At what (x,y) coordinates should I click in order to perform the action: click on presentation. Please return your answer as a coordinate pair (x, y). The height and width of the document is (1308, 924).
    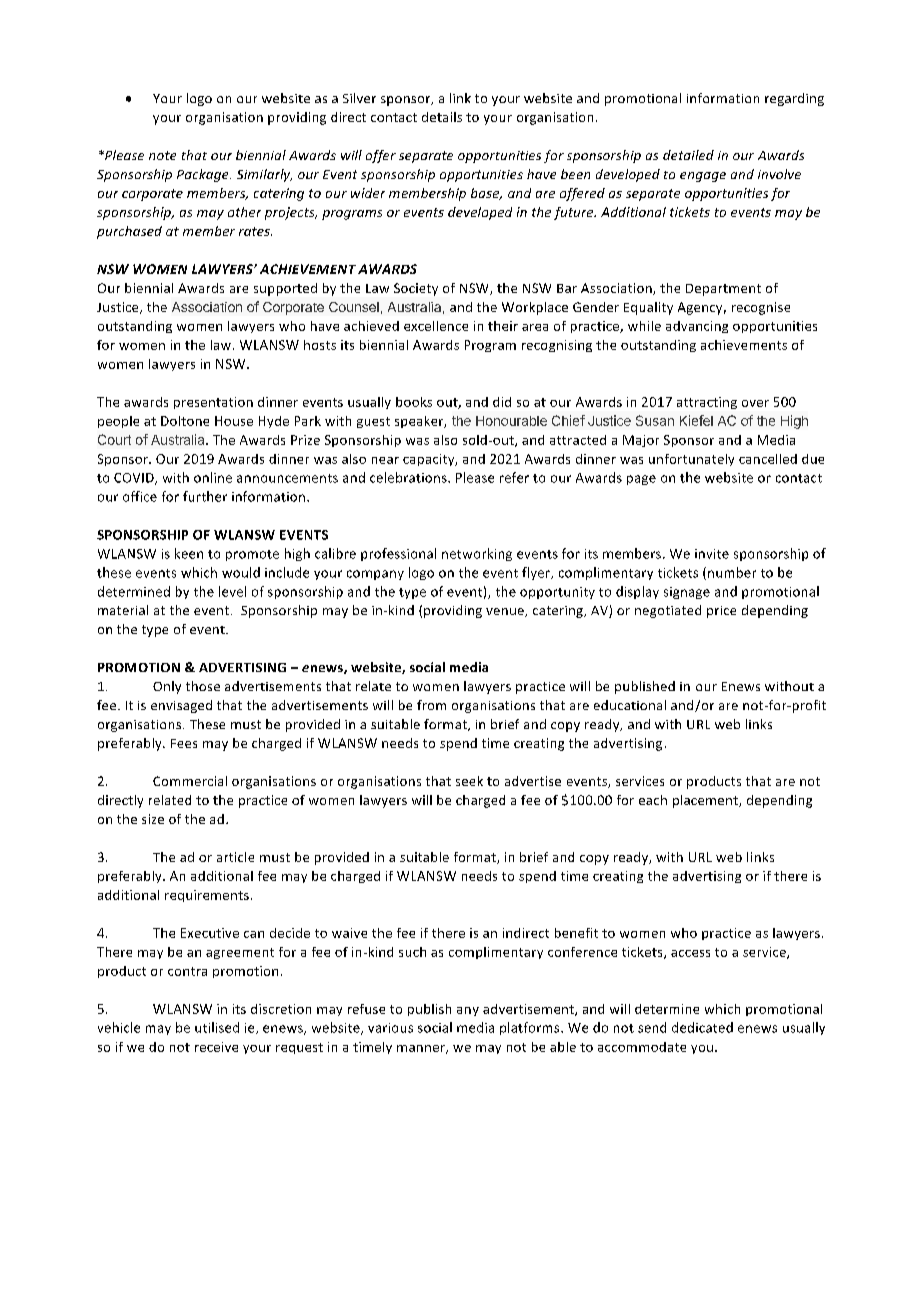
    Looking at the image, I should click on (213, 403).
